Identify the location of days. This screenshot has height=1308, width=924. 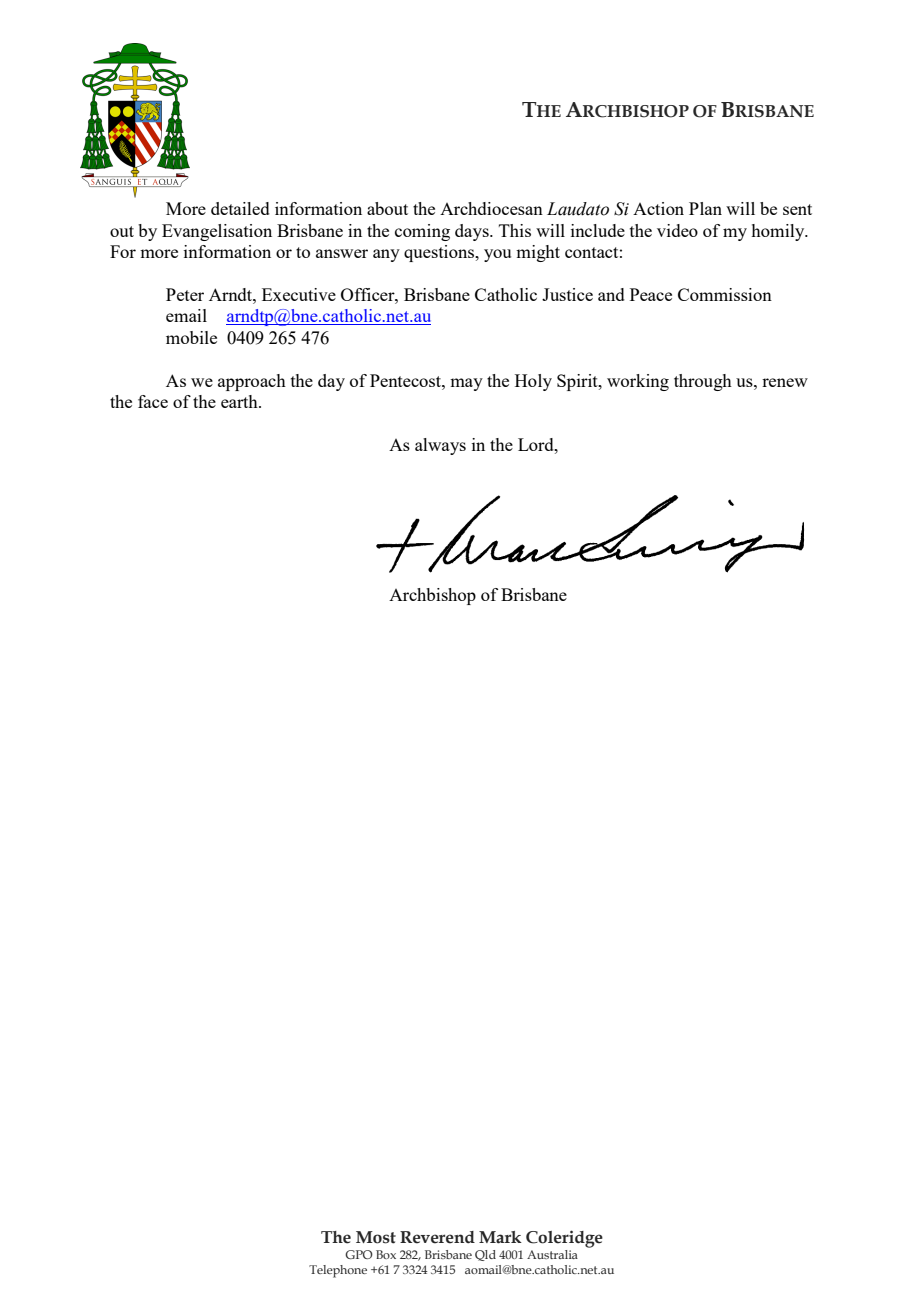
(473, 232).
